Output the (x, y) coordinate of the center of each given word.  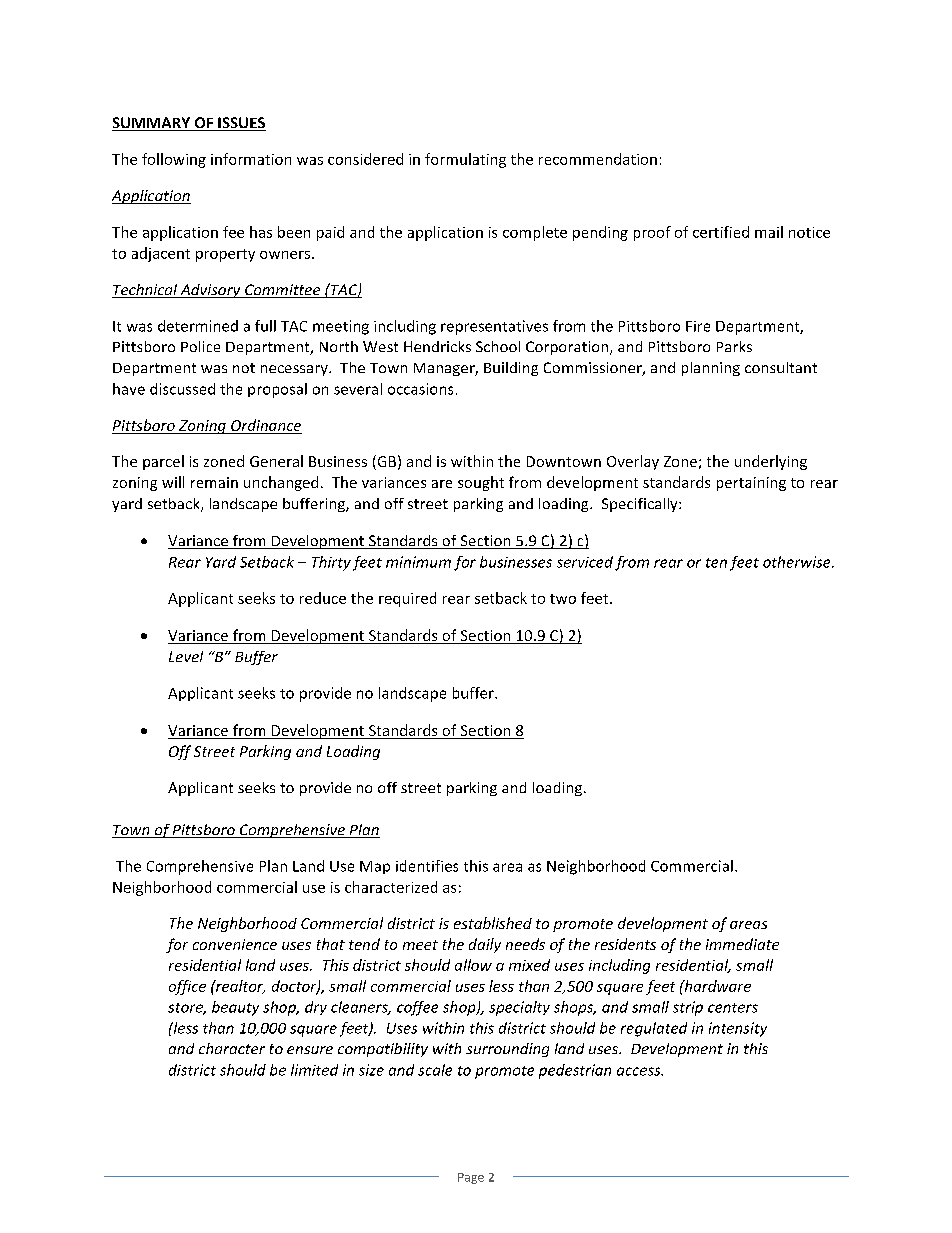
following (174, 160)
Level (186, 656)
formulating (465, 160)
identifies (427, 866)
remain (214, 482)
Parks (734, 346)
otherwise (798, 562)
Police (200, 346)
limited (314, 1070)
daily (485, 945)
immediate (742, 944)
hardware (716, 986)
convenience (235, 944)
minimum (418, 562)
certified (721, 232)
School (498, 346)
